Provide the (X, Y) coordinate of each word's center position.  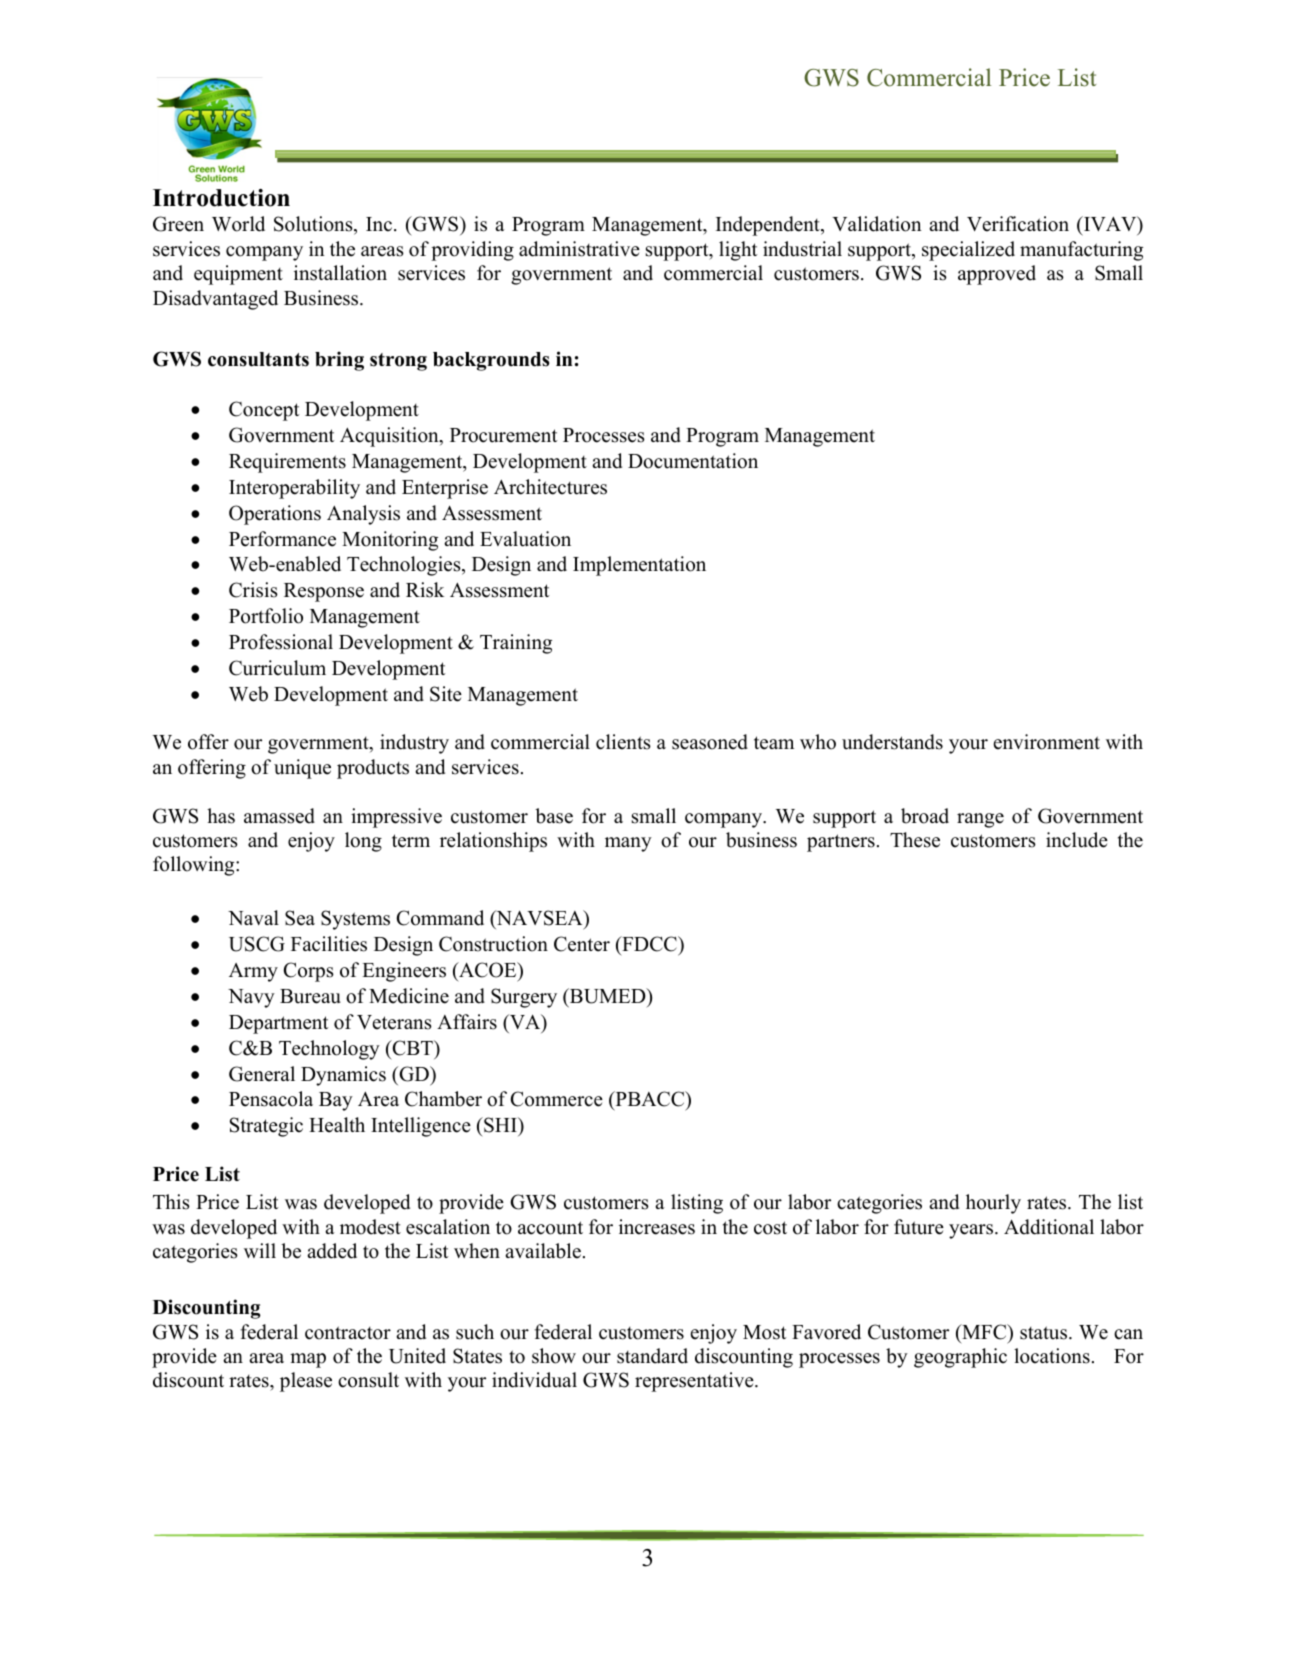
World (238, 224)
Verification (1018, 224)
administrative (579, 249)
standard (652, 1356)
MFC (984, 1332)
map (308, 1360)
